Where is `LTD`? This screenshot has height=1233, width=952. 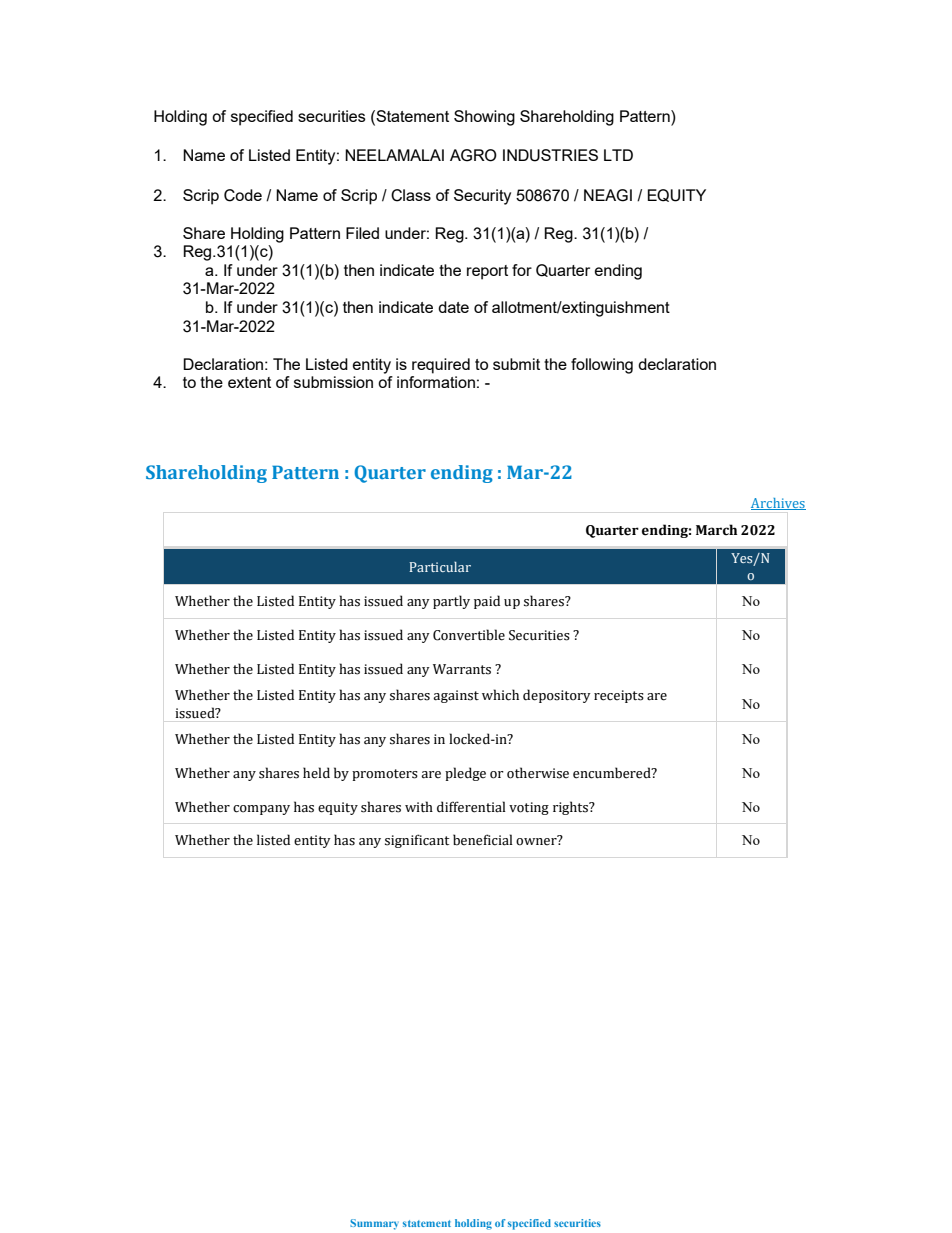 LTD is located at coordinates (618, 155).
